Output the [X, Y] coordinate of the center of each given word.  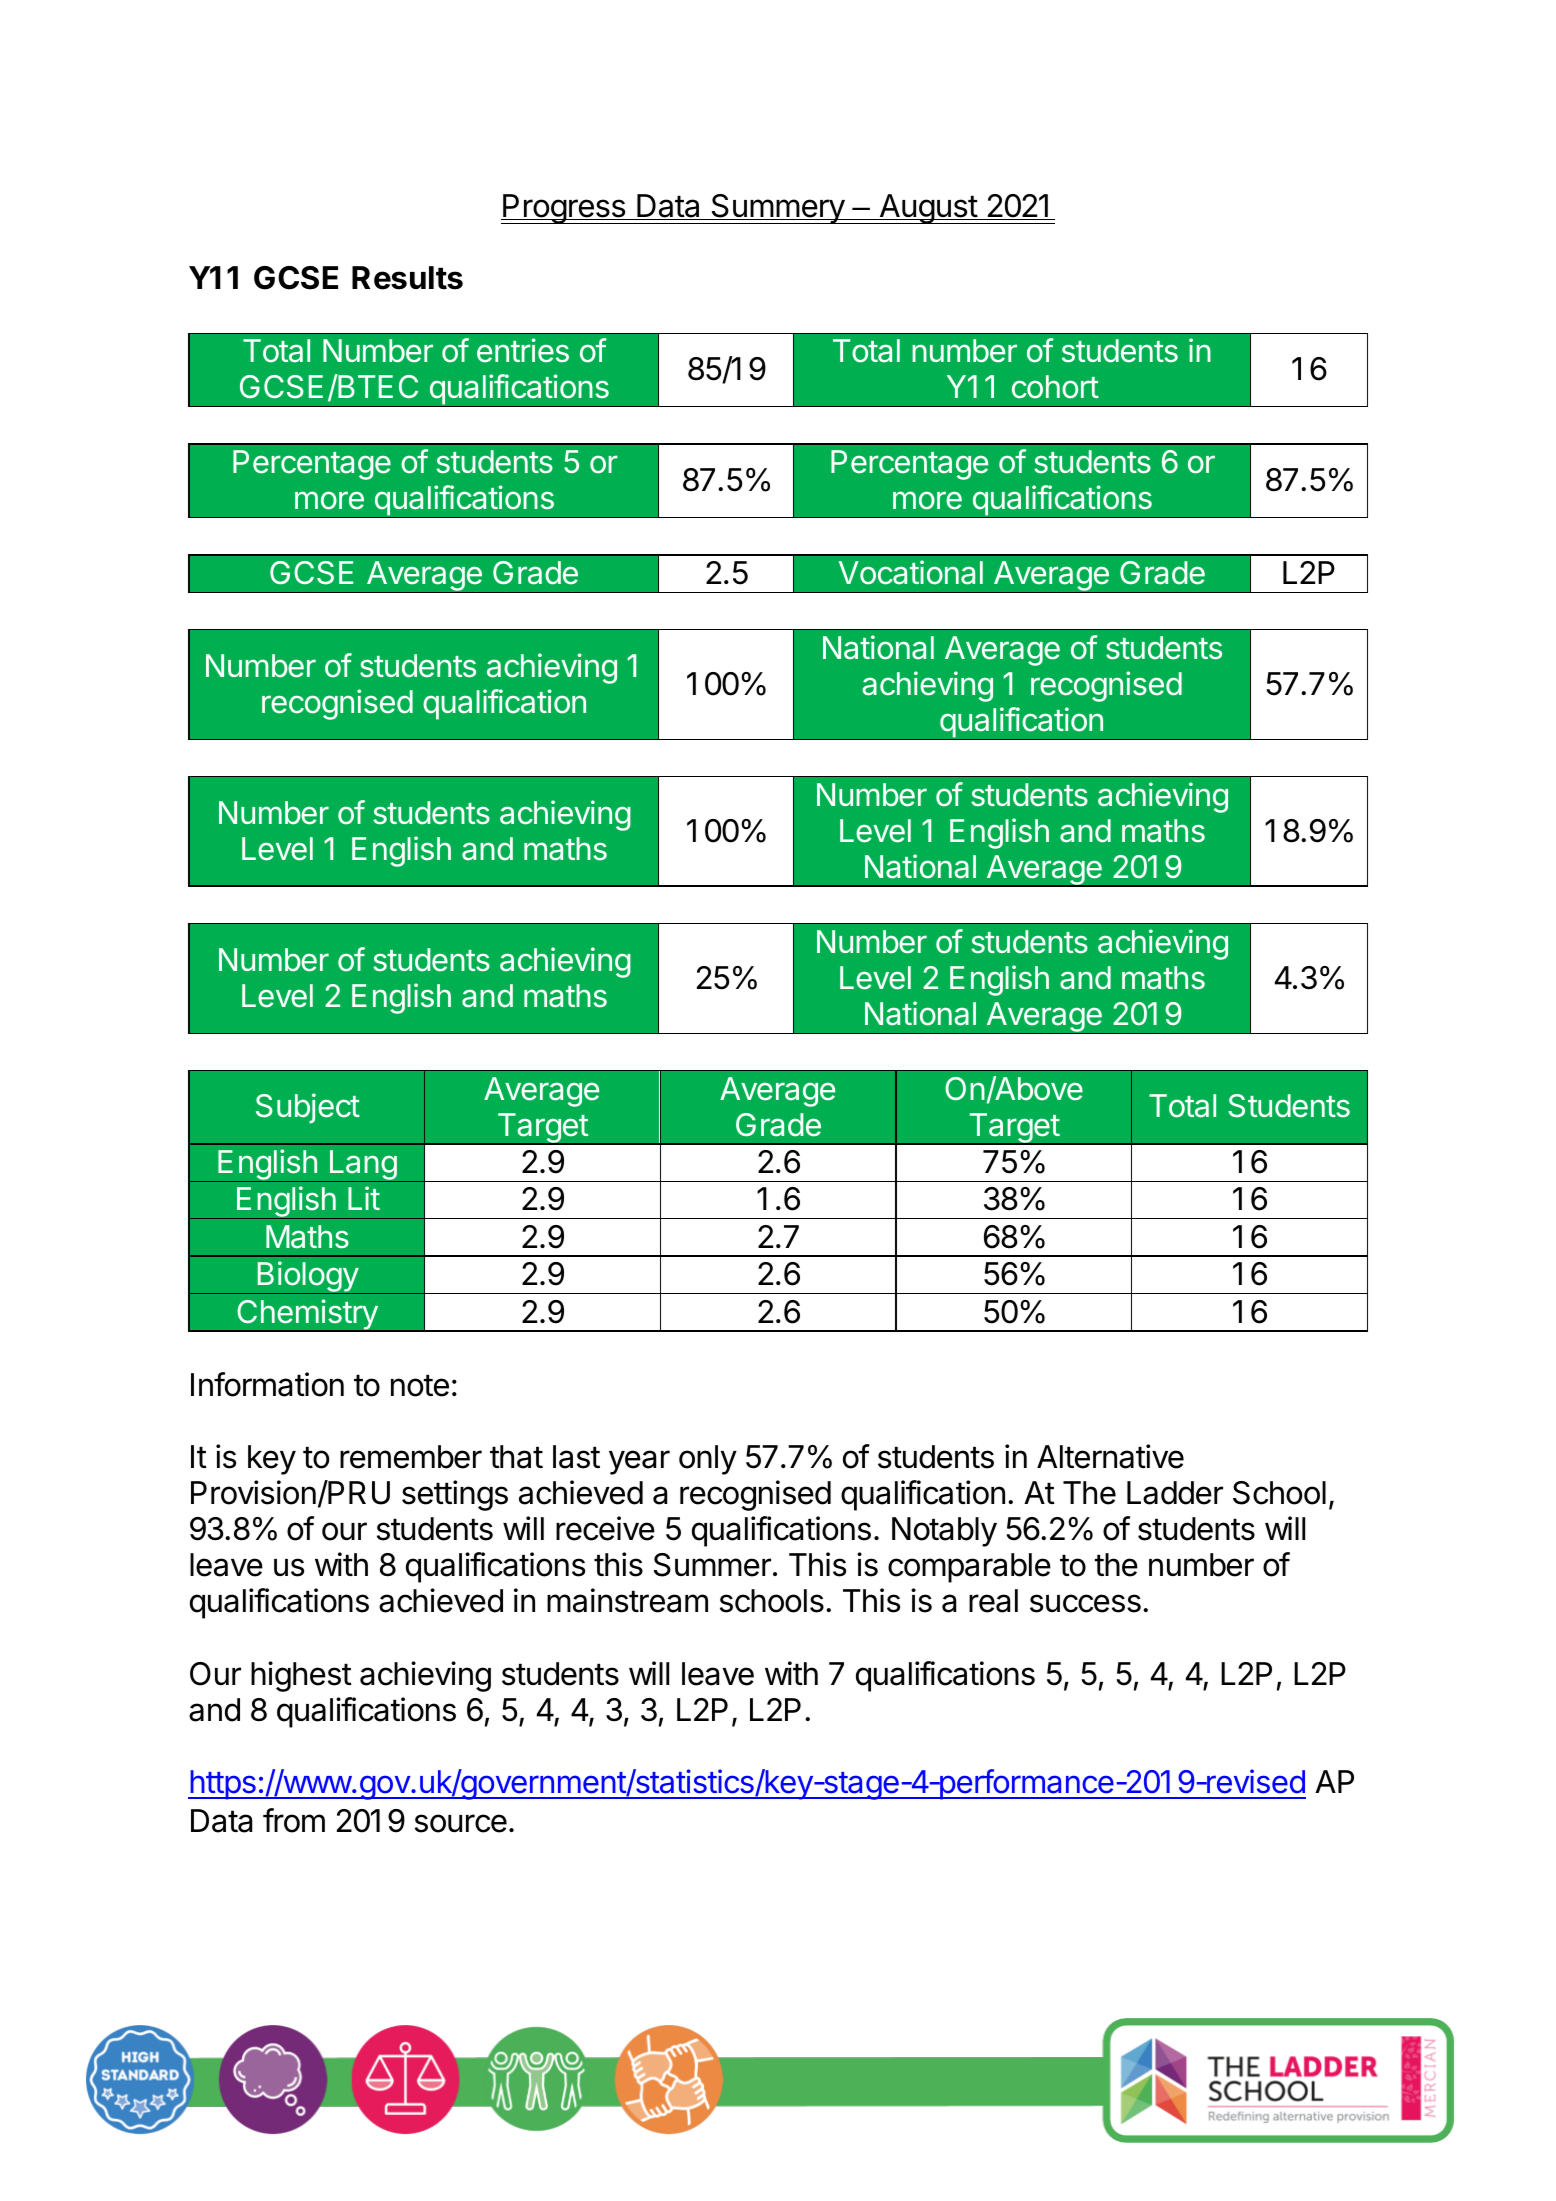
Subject [308, 1108]
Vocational [911, 572]
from [294, 1820]
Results [407, 278]
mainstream [627, 1600]
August [928, 209]
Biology [307, 1277]
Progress [564, 209]
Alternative [1110, 1456]
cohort [1055, 387]
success [1085, 1603]
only [708, 1460]
